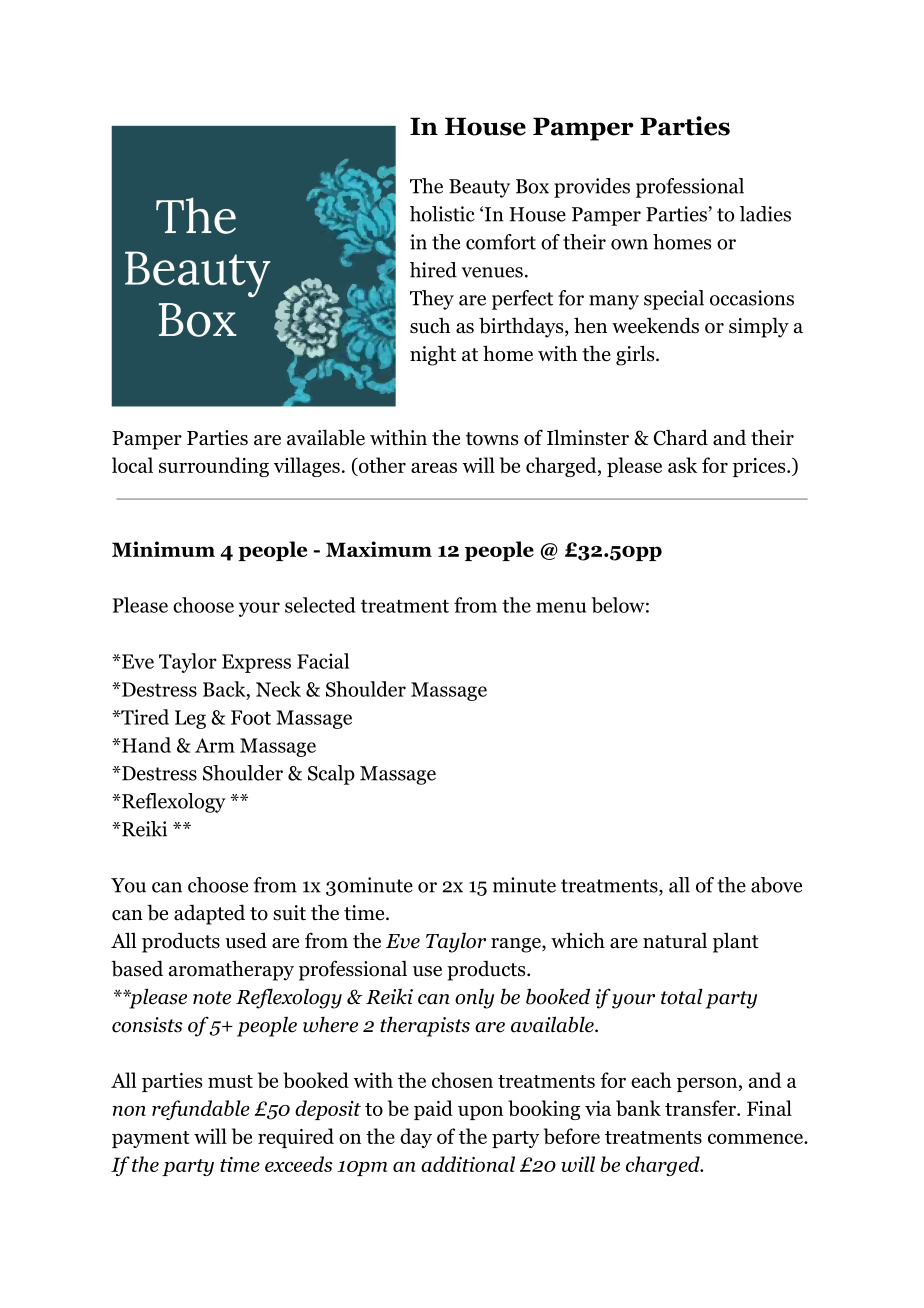 This document has width=924, height=1308. What do you see at coordinates (479, 188) in the document?
I see `Beauty` at bounding box center [479, 188].
